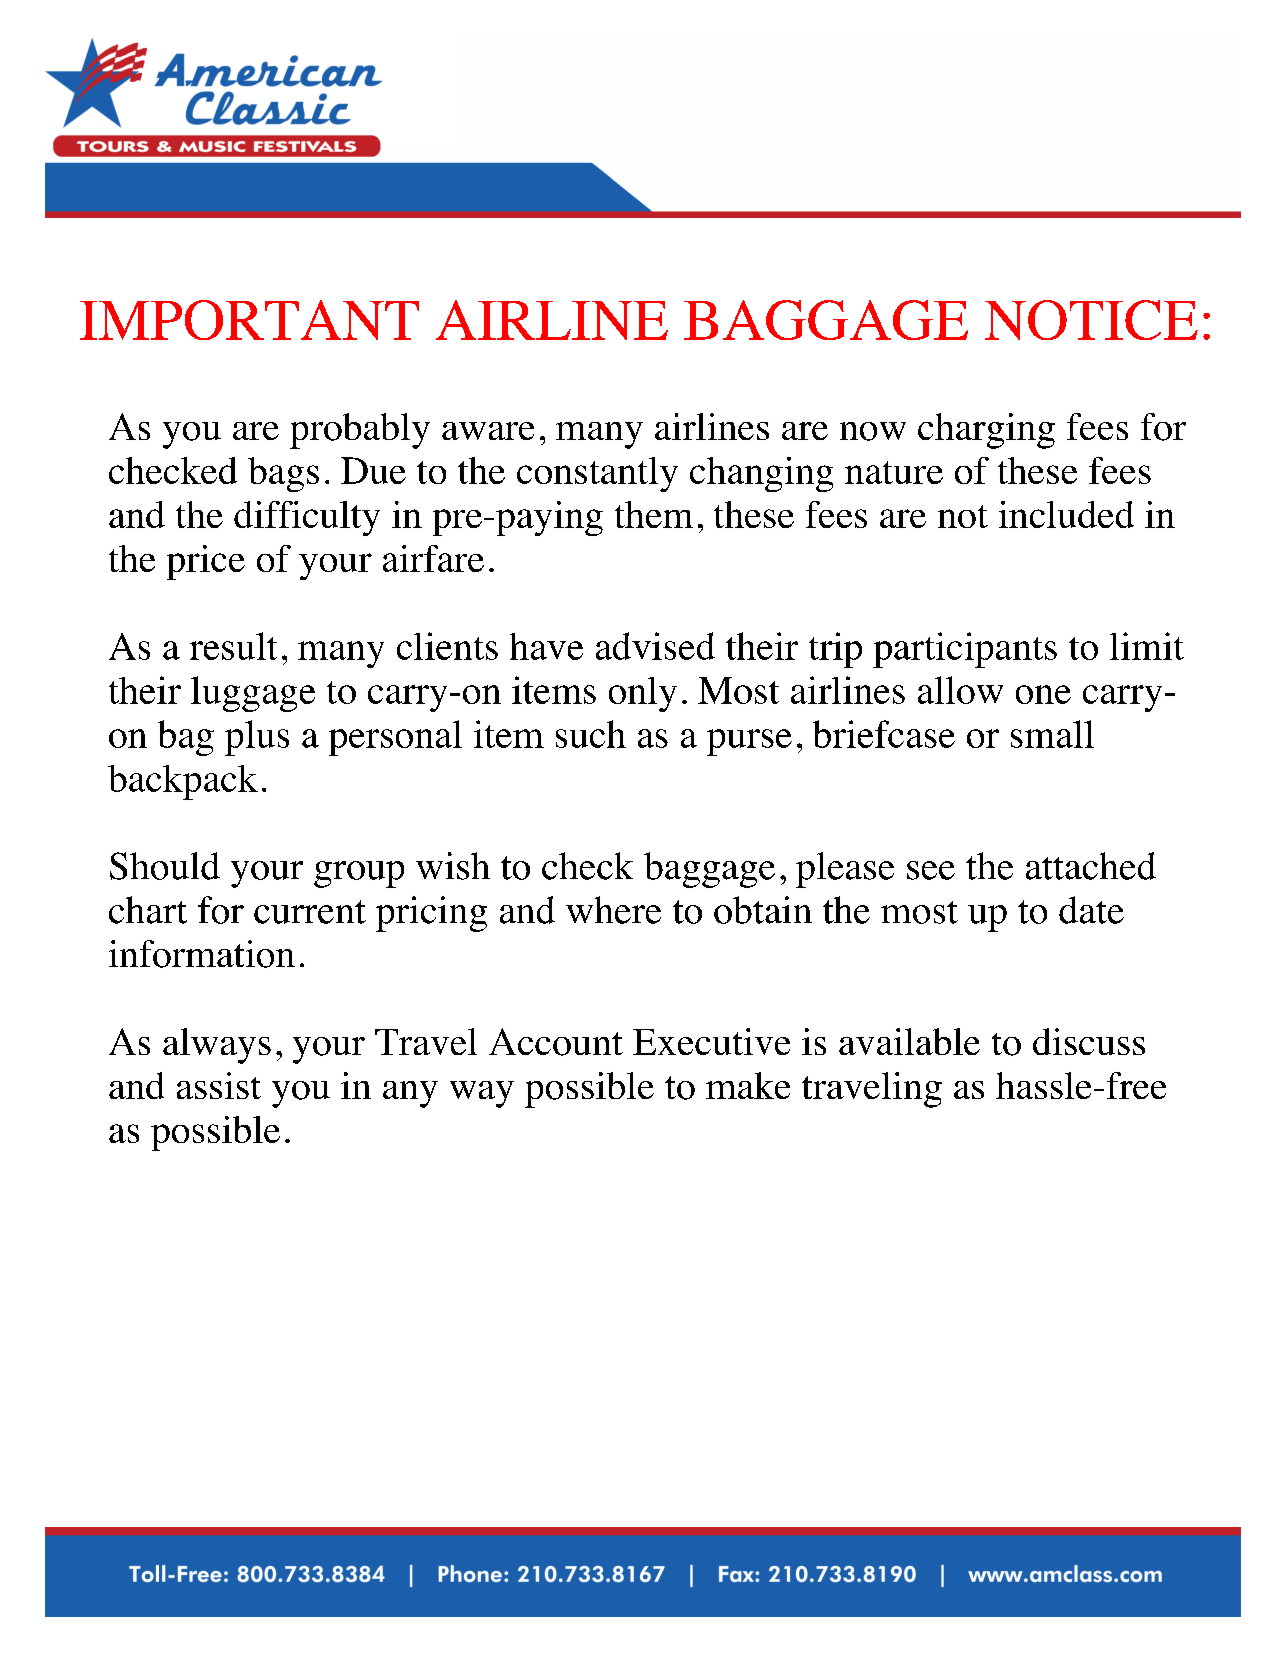 This screenshot has width=1279, height=1655. What do you see at coordinates (217, 1046) in the screenshot?
I see `always` at bounding box center [217, 1046].
